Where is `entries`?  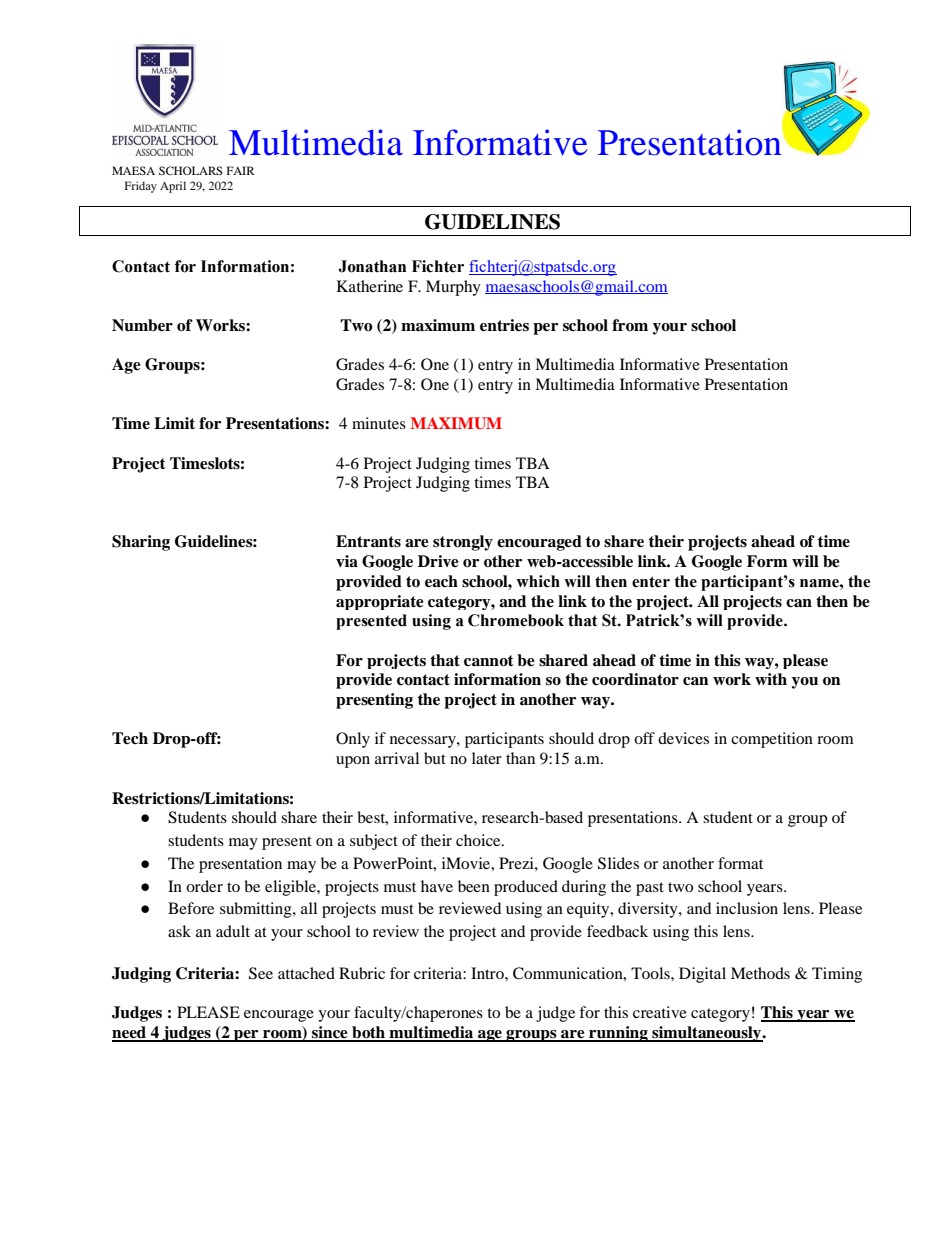
entries is located at coordinates (504, 325).
